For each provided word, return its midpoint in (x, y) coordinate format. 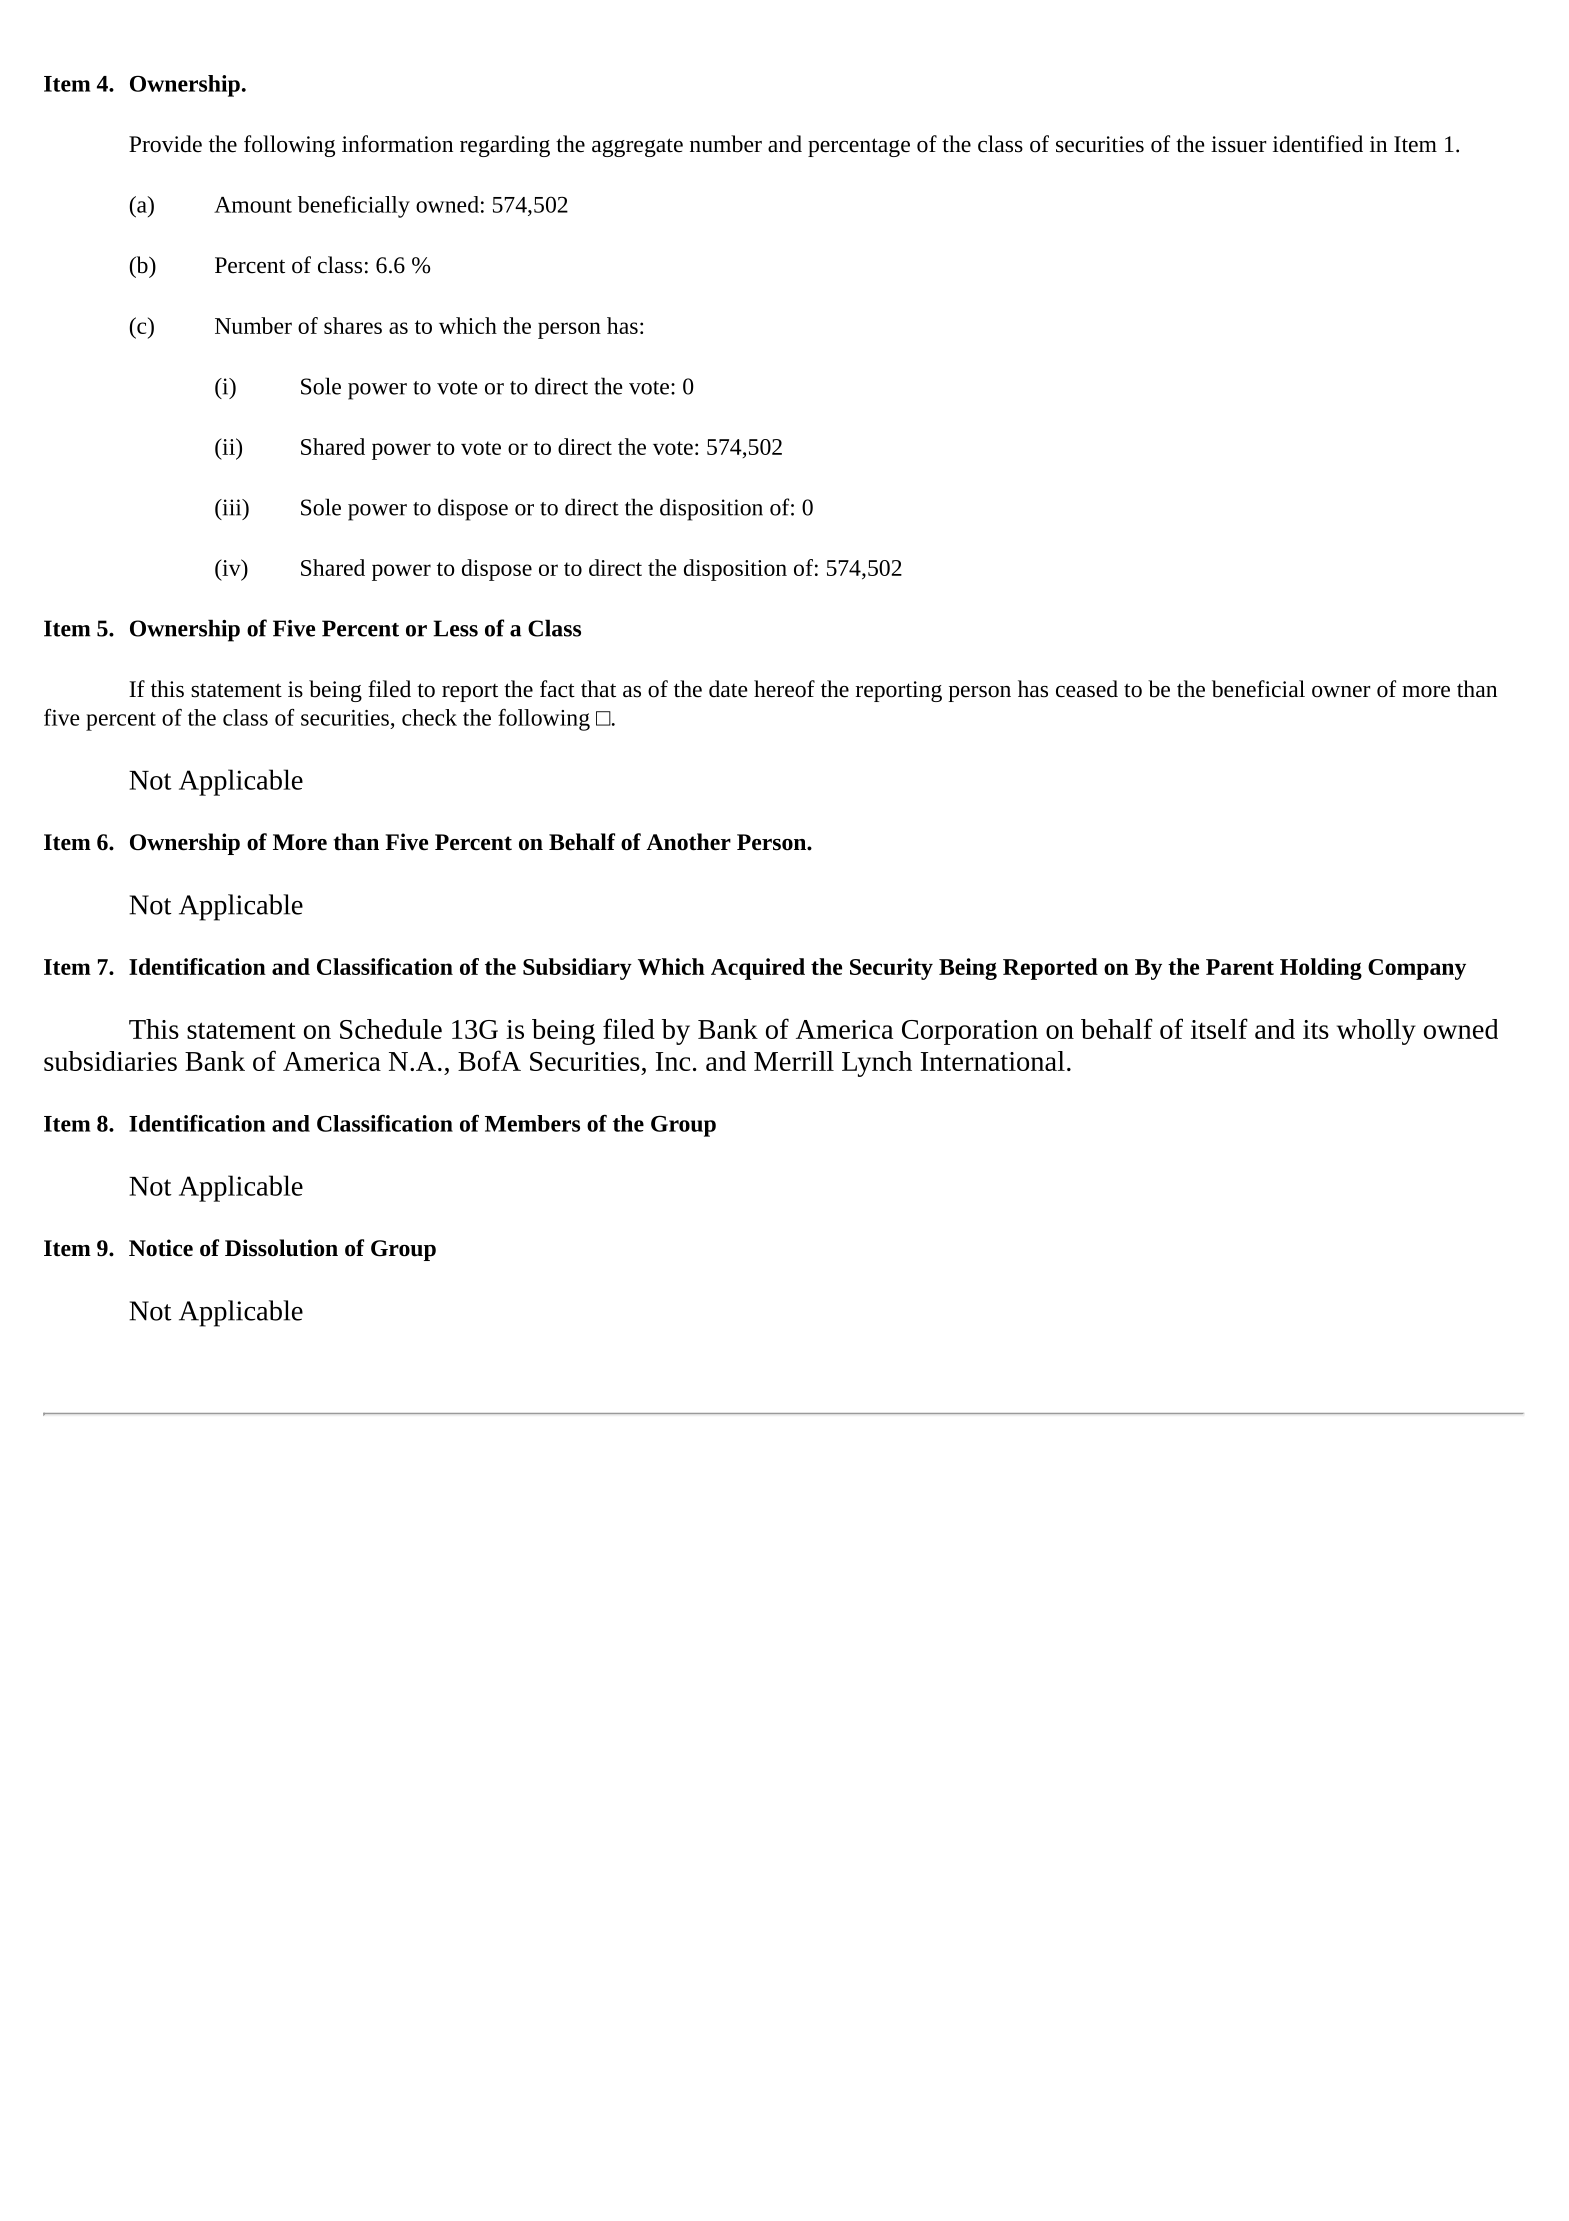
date (728, 689)
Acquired (758, 969)
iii (232, 507)
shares (353, 325)
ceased (1087, 689)
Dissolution (281, 1248)
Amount (253, 205)
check (429, 717)
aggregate (637, 147)
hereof (784, 689)
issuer (1238, 144)
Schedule (391, 1029)
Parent (1240, 967)
